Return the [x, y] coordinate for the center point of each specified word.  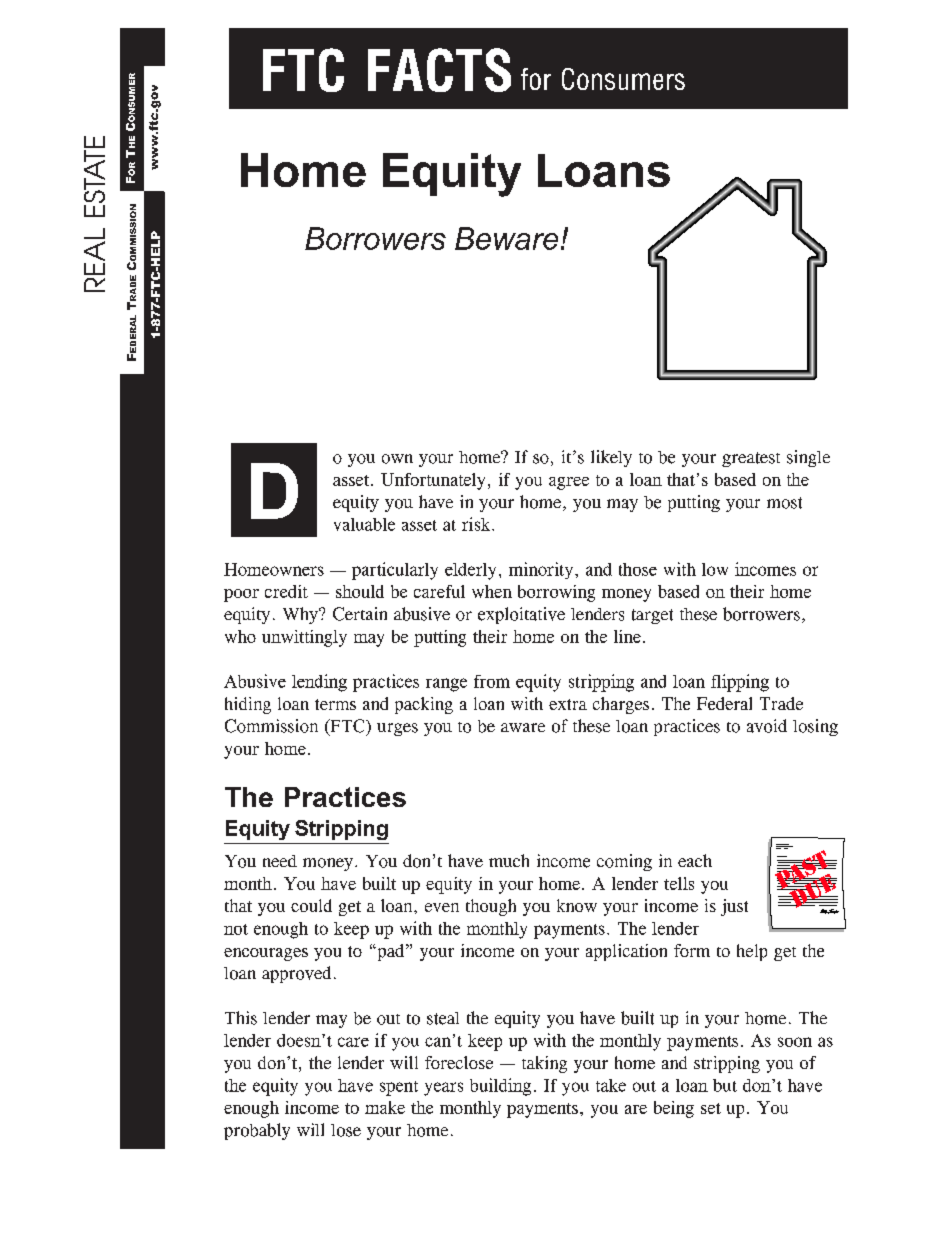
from [492, 681]
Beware [506, 238]
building [500, 1087]
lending [319, 683]
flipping [740, 683]
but [725, 1085]
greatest [751, 459]
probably [257, 1131]
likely [611, 458]
